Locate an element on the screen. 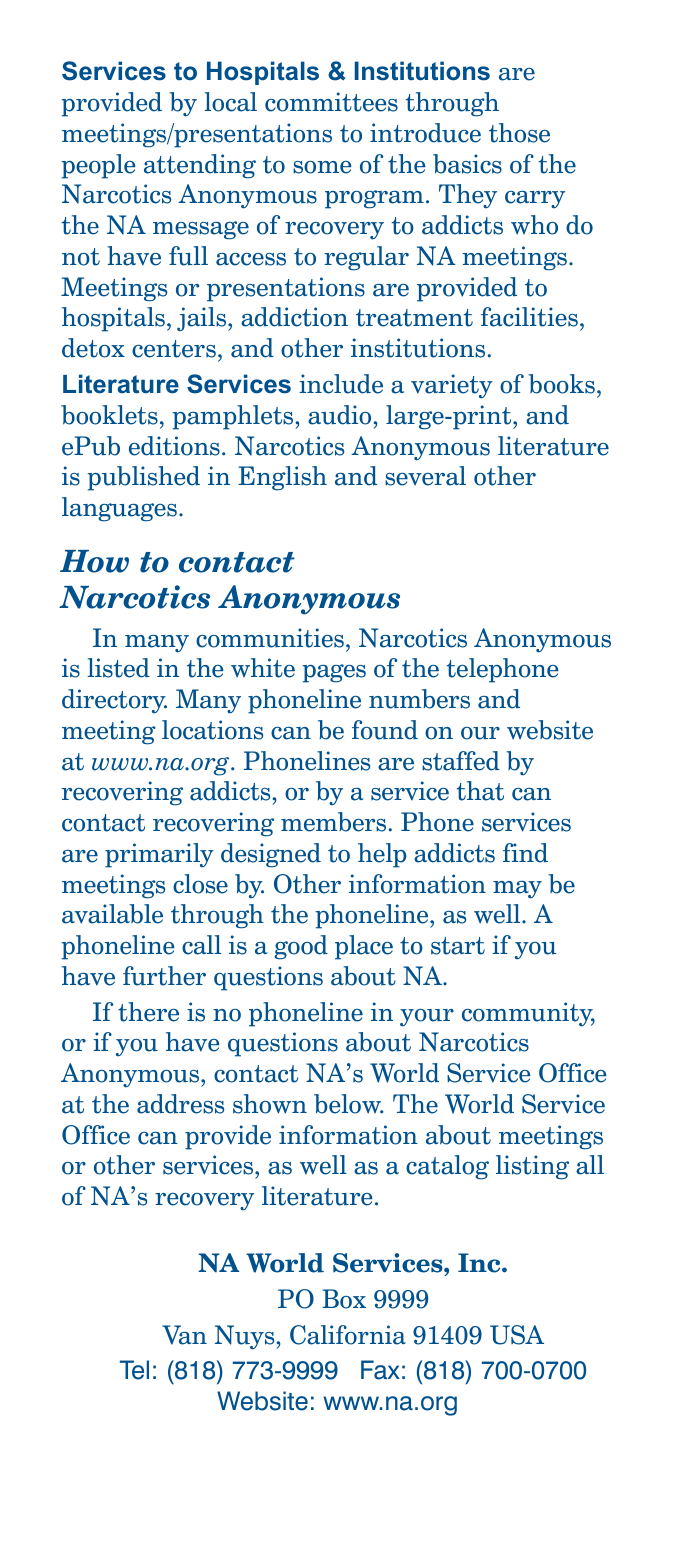 The image size is (676, 1568). Van is located at coordinates (184, 1335).
